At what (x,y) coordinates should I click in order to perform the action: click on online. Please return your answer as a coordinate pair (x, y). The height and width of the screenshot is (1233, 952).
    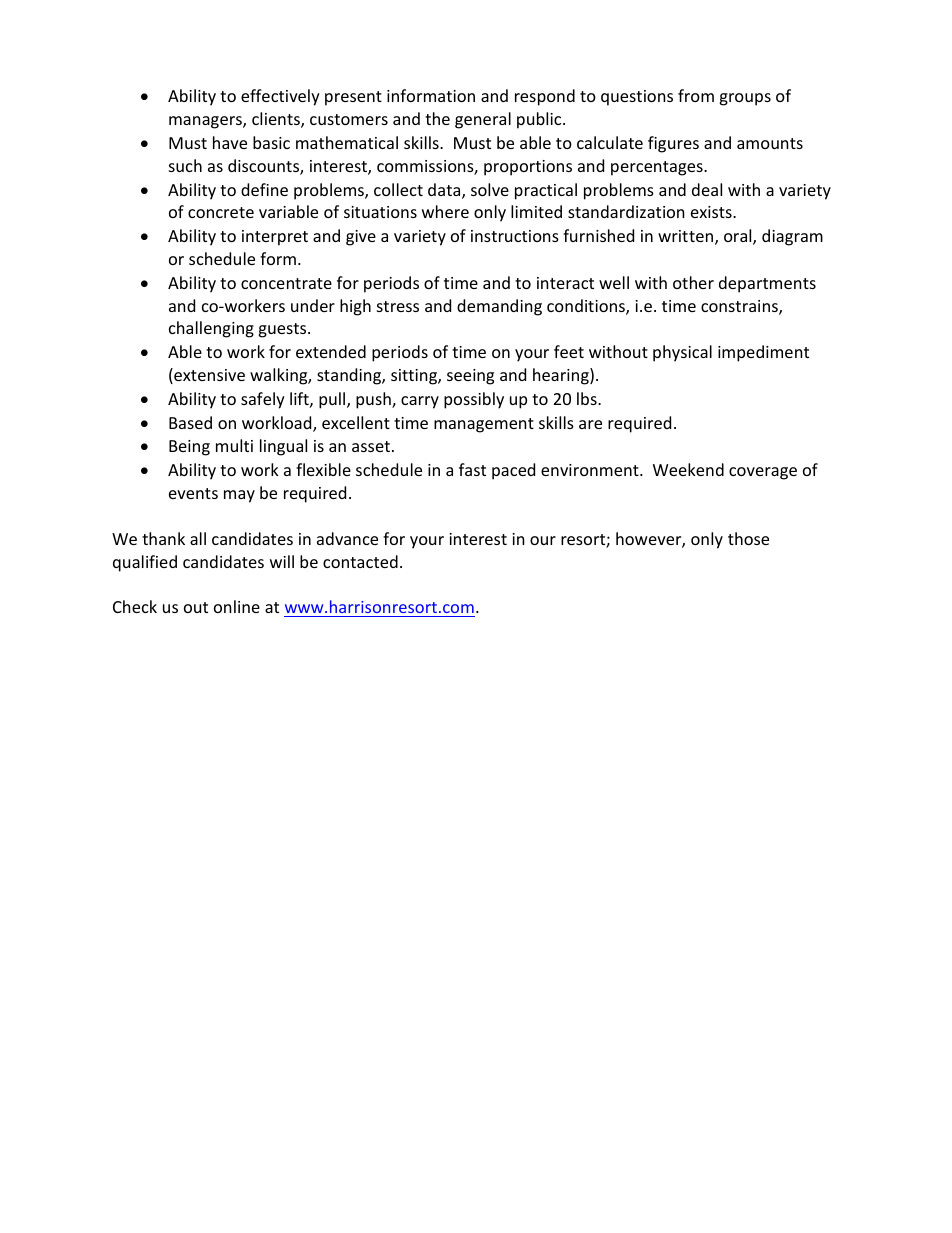
    Looking at the image, I should click on (237, 606).
